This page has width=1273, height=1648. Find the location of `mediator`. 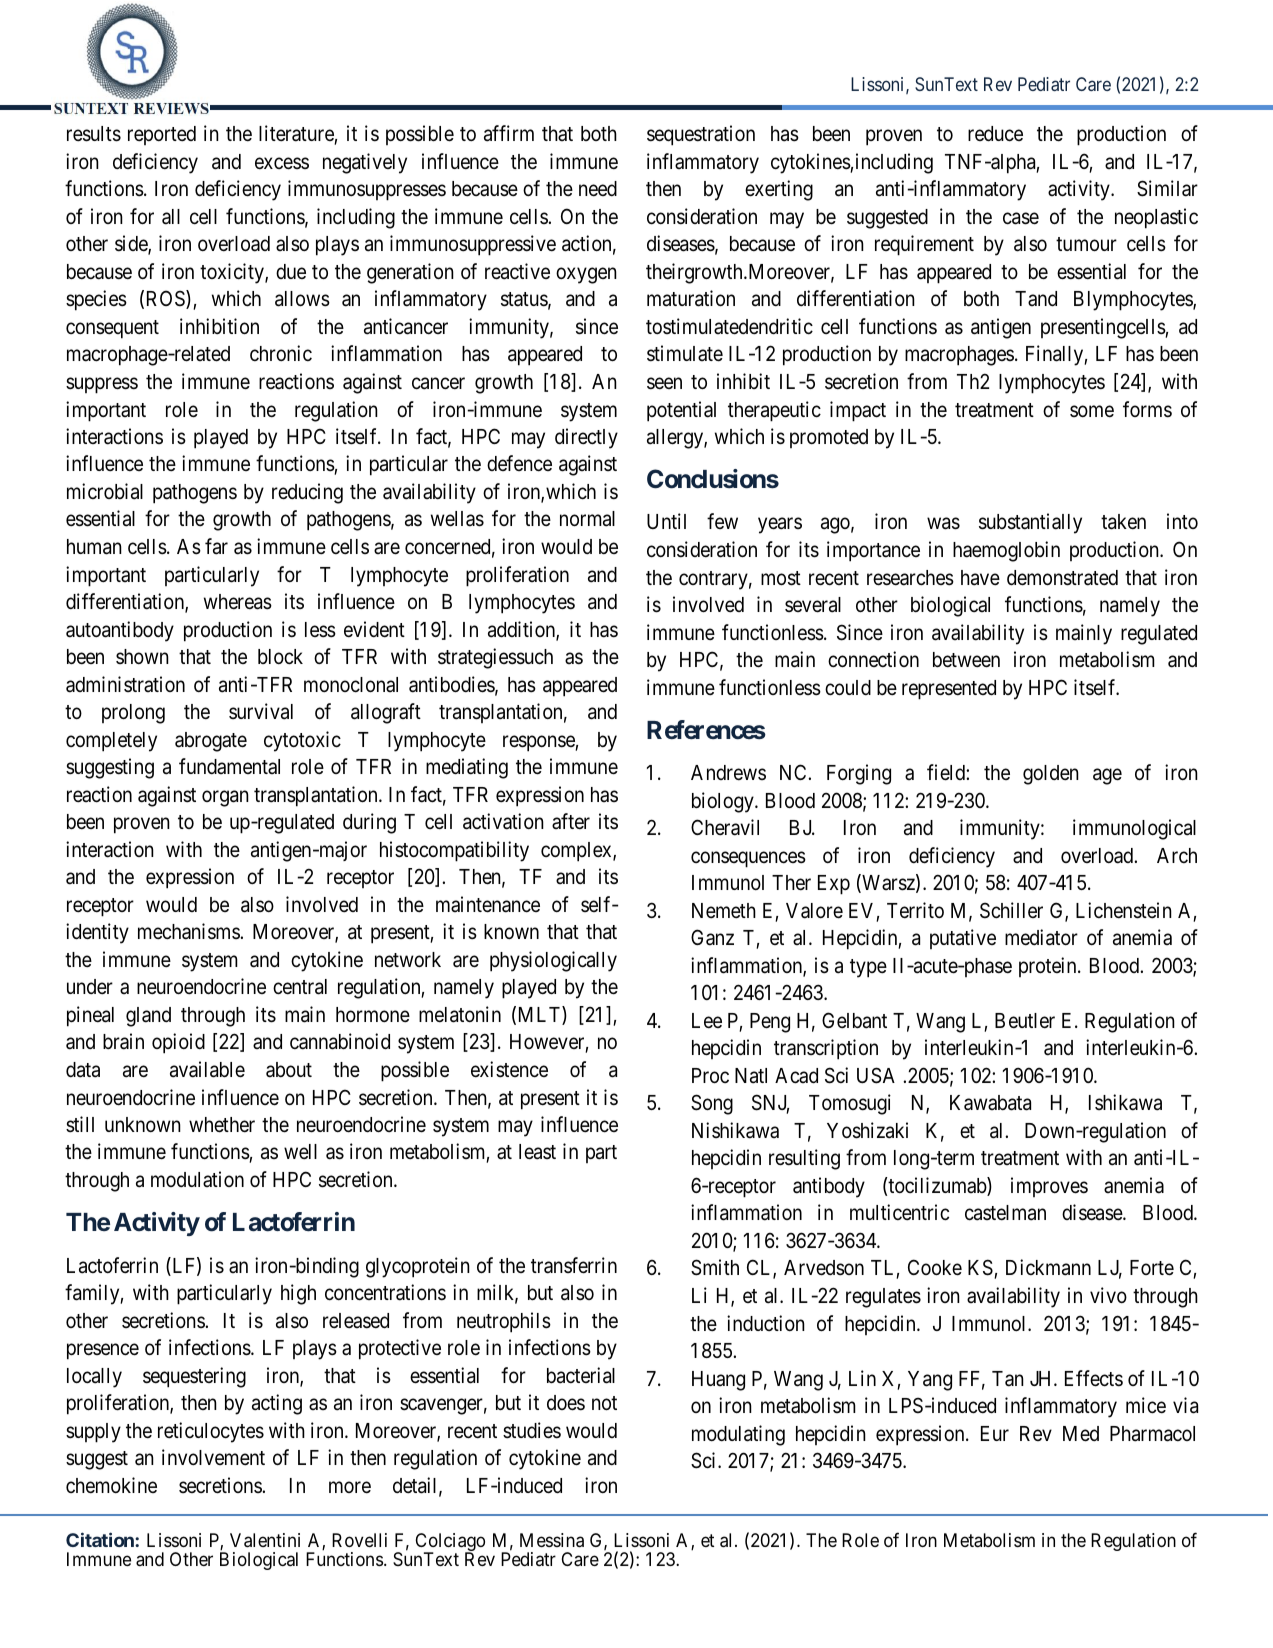

mediator is located at coordinates (1041, 937).
